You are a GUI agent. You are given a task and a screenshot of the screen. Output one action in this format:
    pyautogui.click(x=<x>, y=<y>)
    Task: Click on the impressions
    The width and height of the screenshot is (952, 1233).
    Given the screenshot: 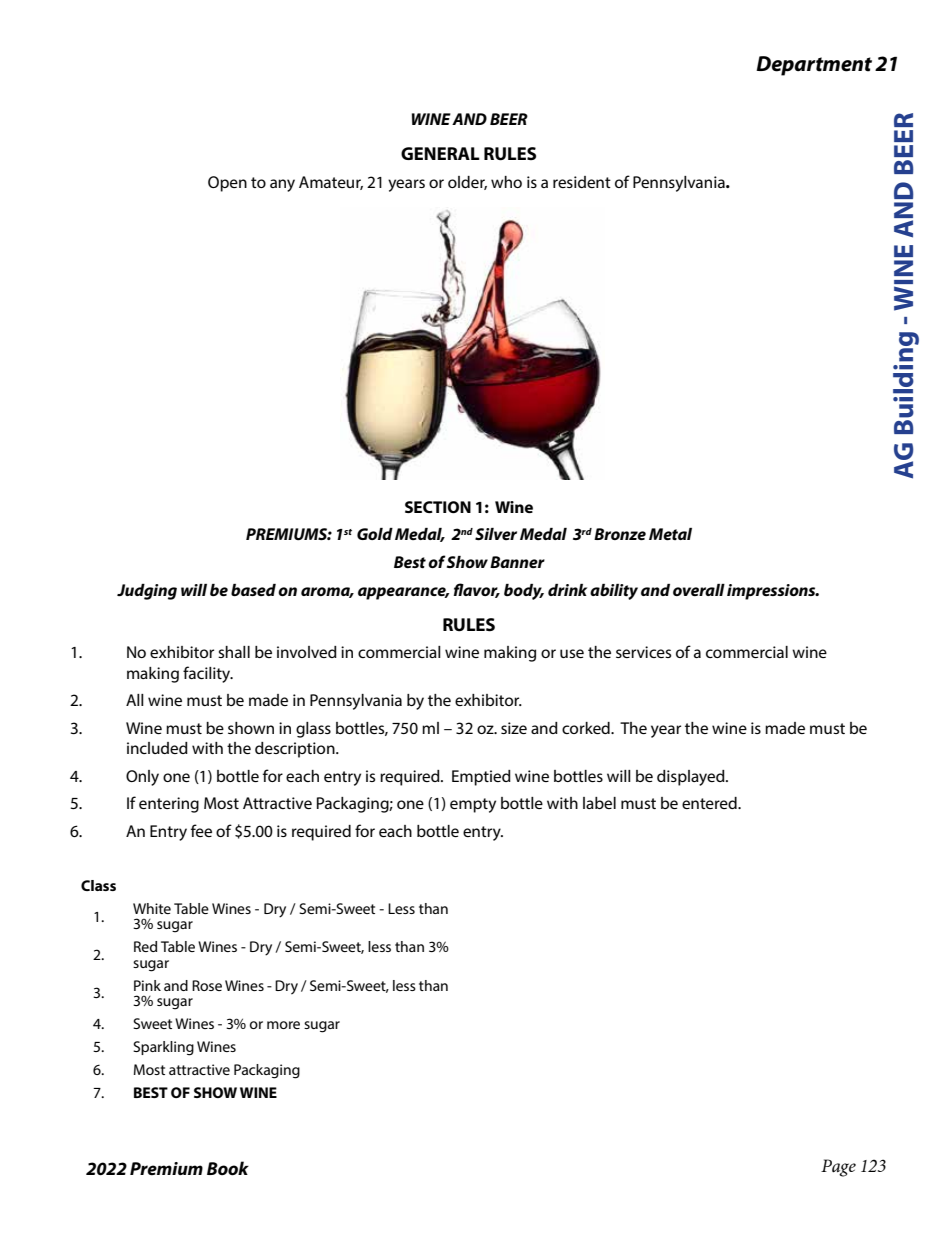 What is the action you would take?
    pyautogui.click(x=772, y=592)
